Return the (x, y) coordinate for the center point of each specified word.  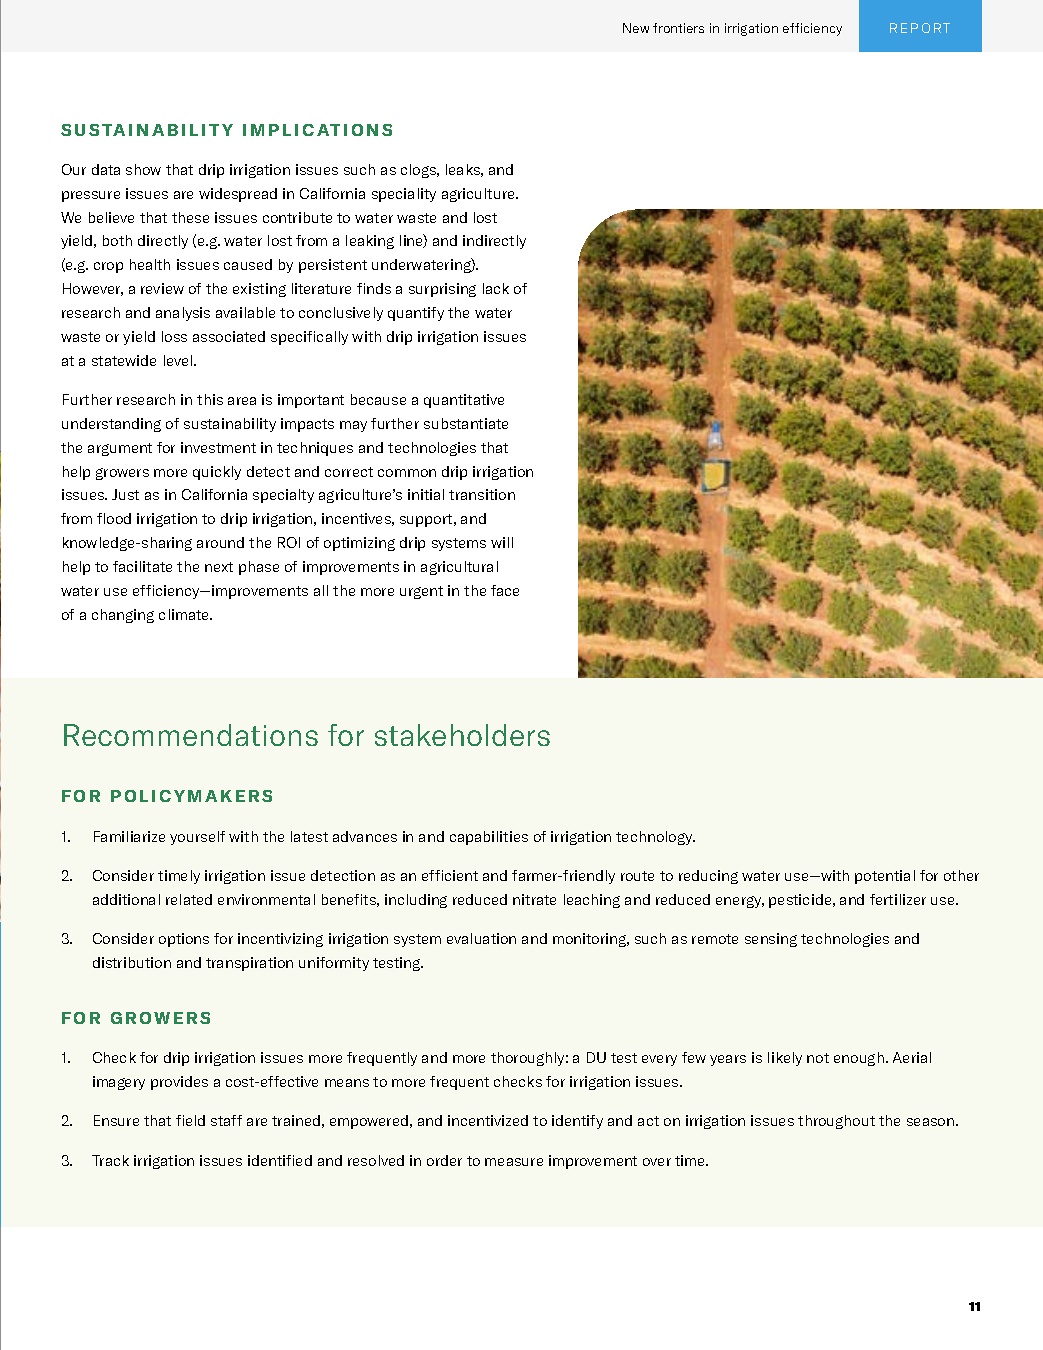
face (505, 590)
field (190, 1120)
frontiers (678, 28)
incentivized (488, 1120)
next (219, 567)
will (502, 542)
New (636, 28)
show (143, 169)
